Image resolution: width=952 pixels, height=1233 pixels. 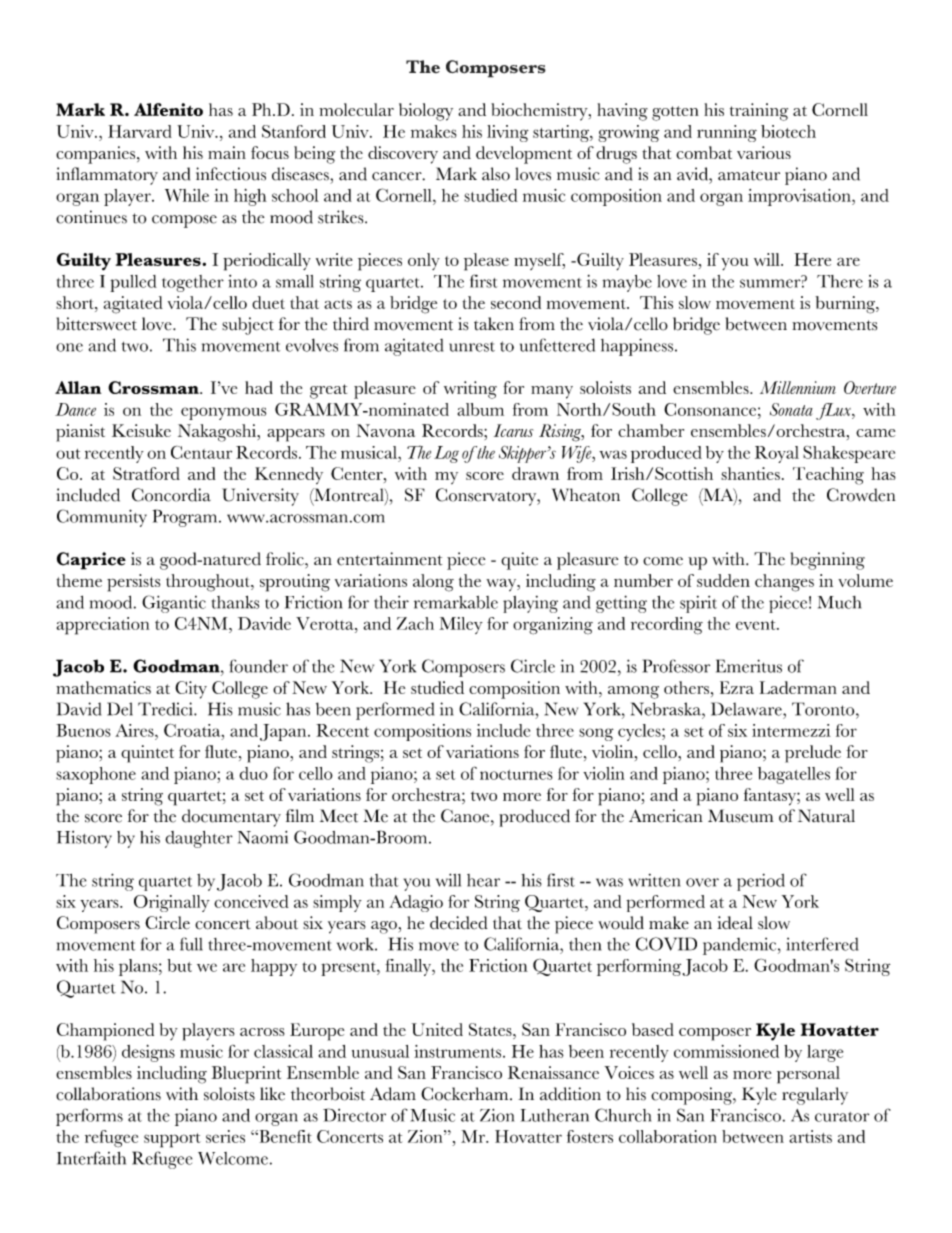 What do you see at coordinates (174, 604) in the screenshot?
I see `Gigantic` at bounding box center [174, 604].
